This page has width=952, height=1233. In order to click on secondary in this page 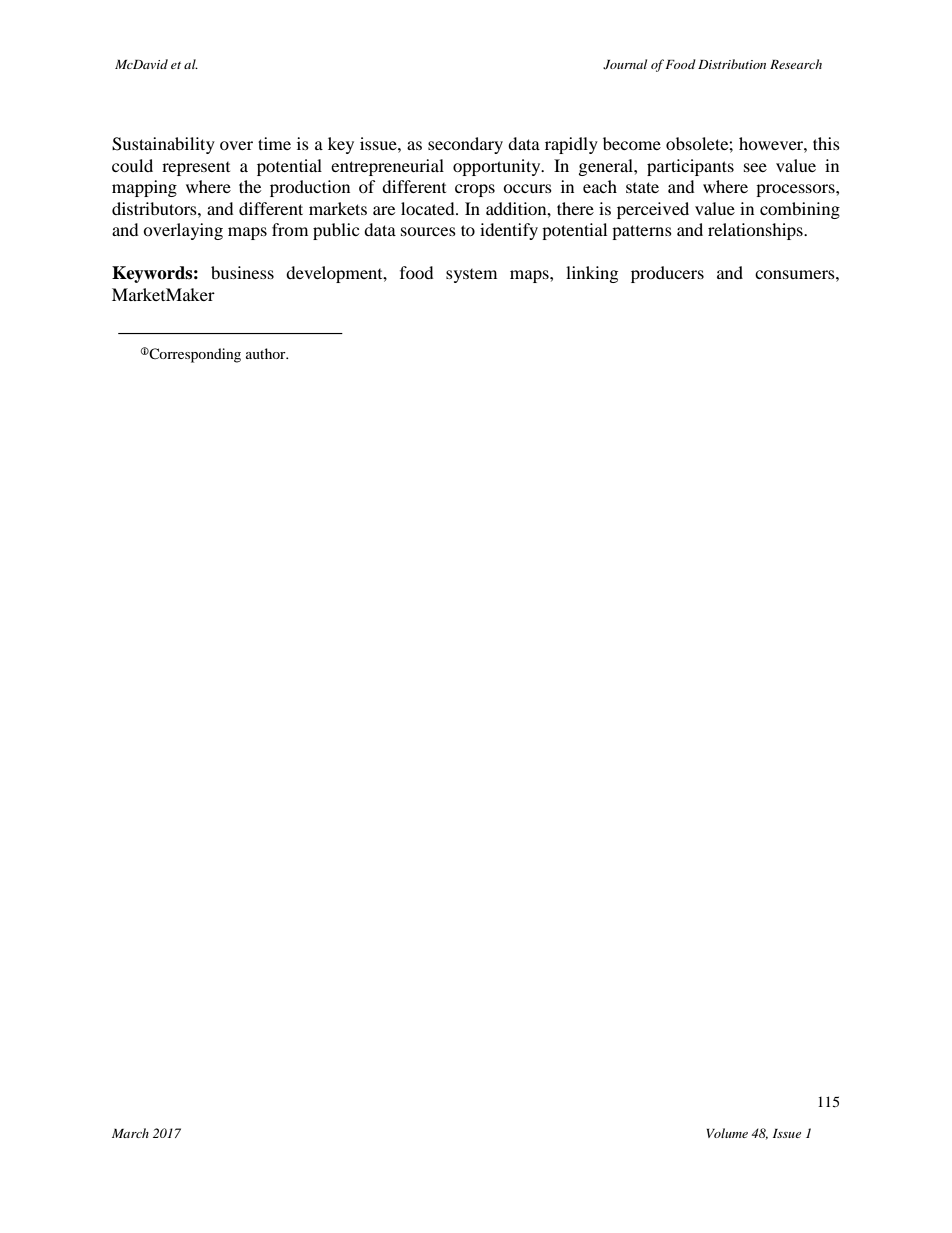, I will do `click(465, 145)`.
